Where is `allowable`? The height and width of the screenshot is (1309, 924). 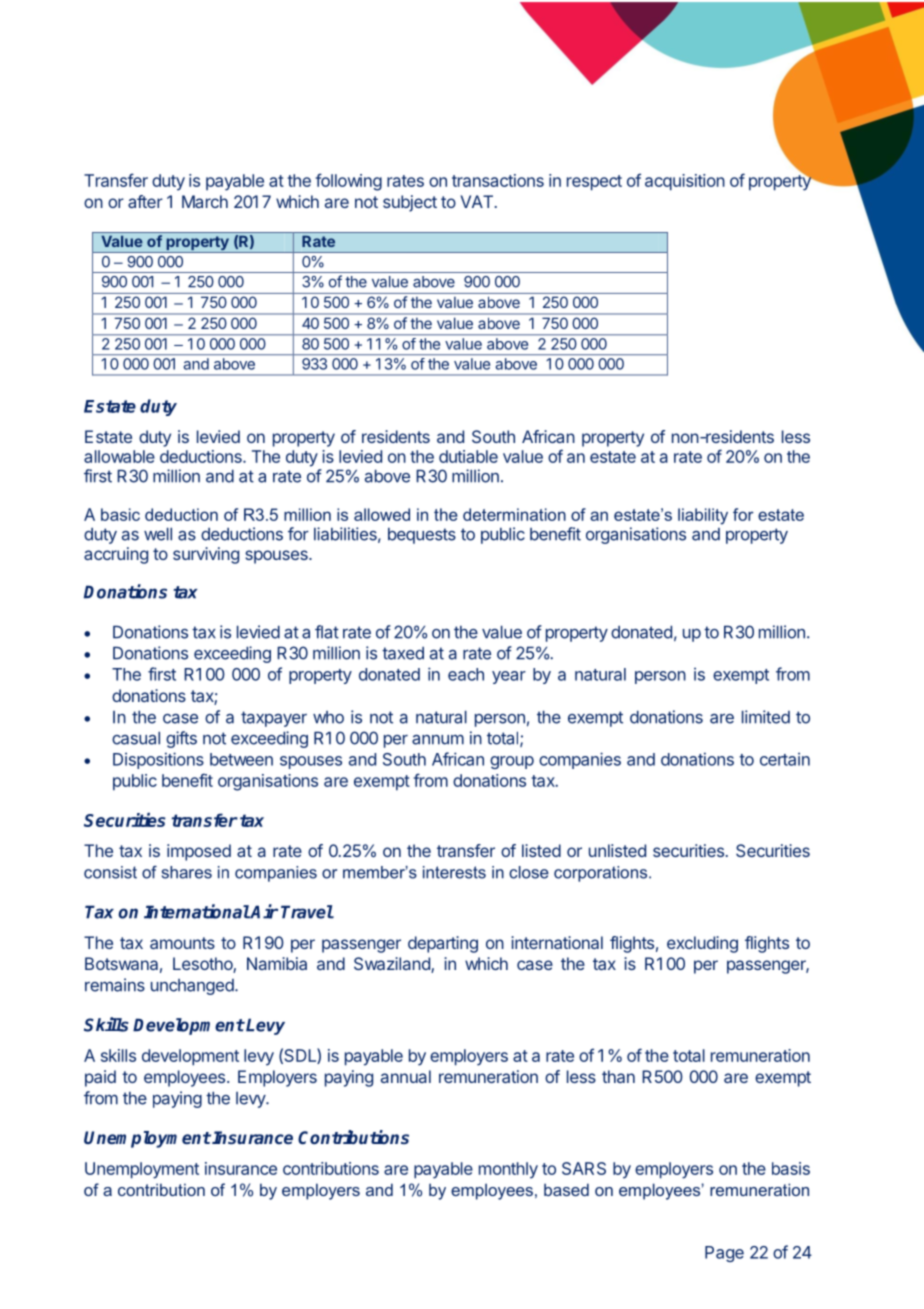 allowable is located at coordinates (119, 456).
